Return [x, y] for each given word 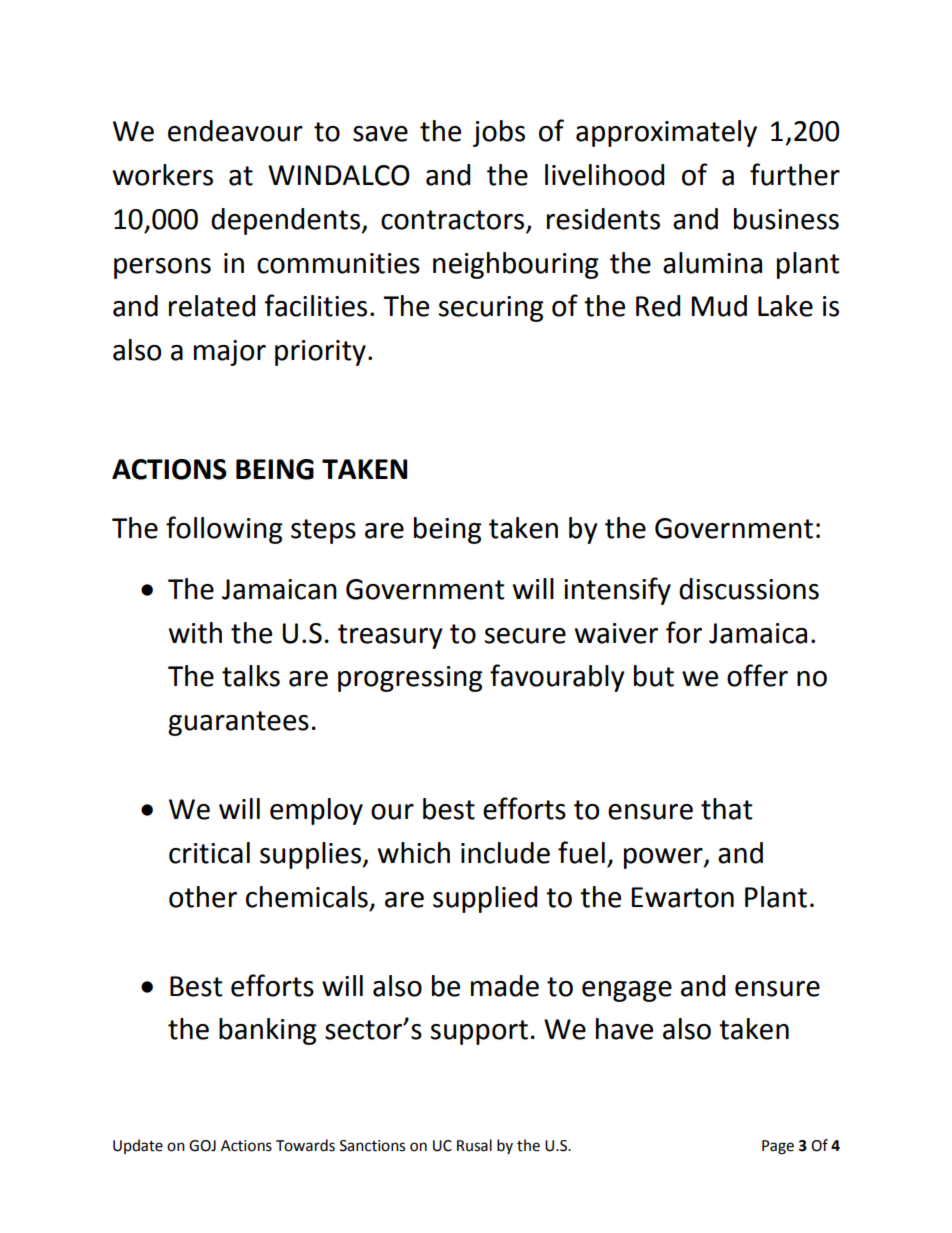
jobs [499, 133]
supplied [485, 899]
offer [757, 675]
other [203, 897]
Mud [719, 306]
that [727, 809]
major [230, 353]
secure [525, 636]
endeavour [235, 131]
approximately [666, 133]
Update [138, 1146]
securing [491, 309]
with [195, 633]
